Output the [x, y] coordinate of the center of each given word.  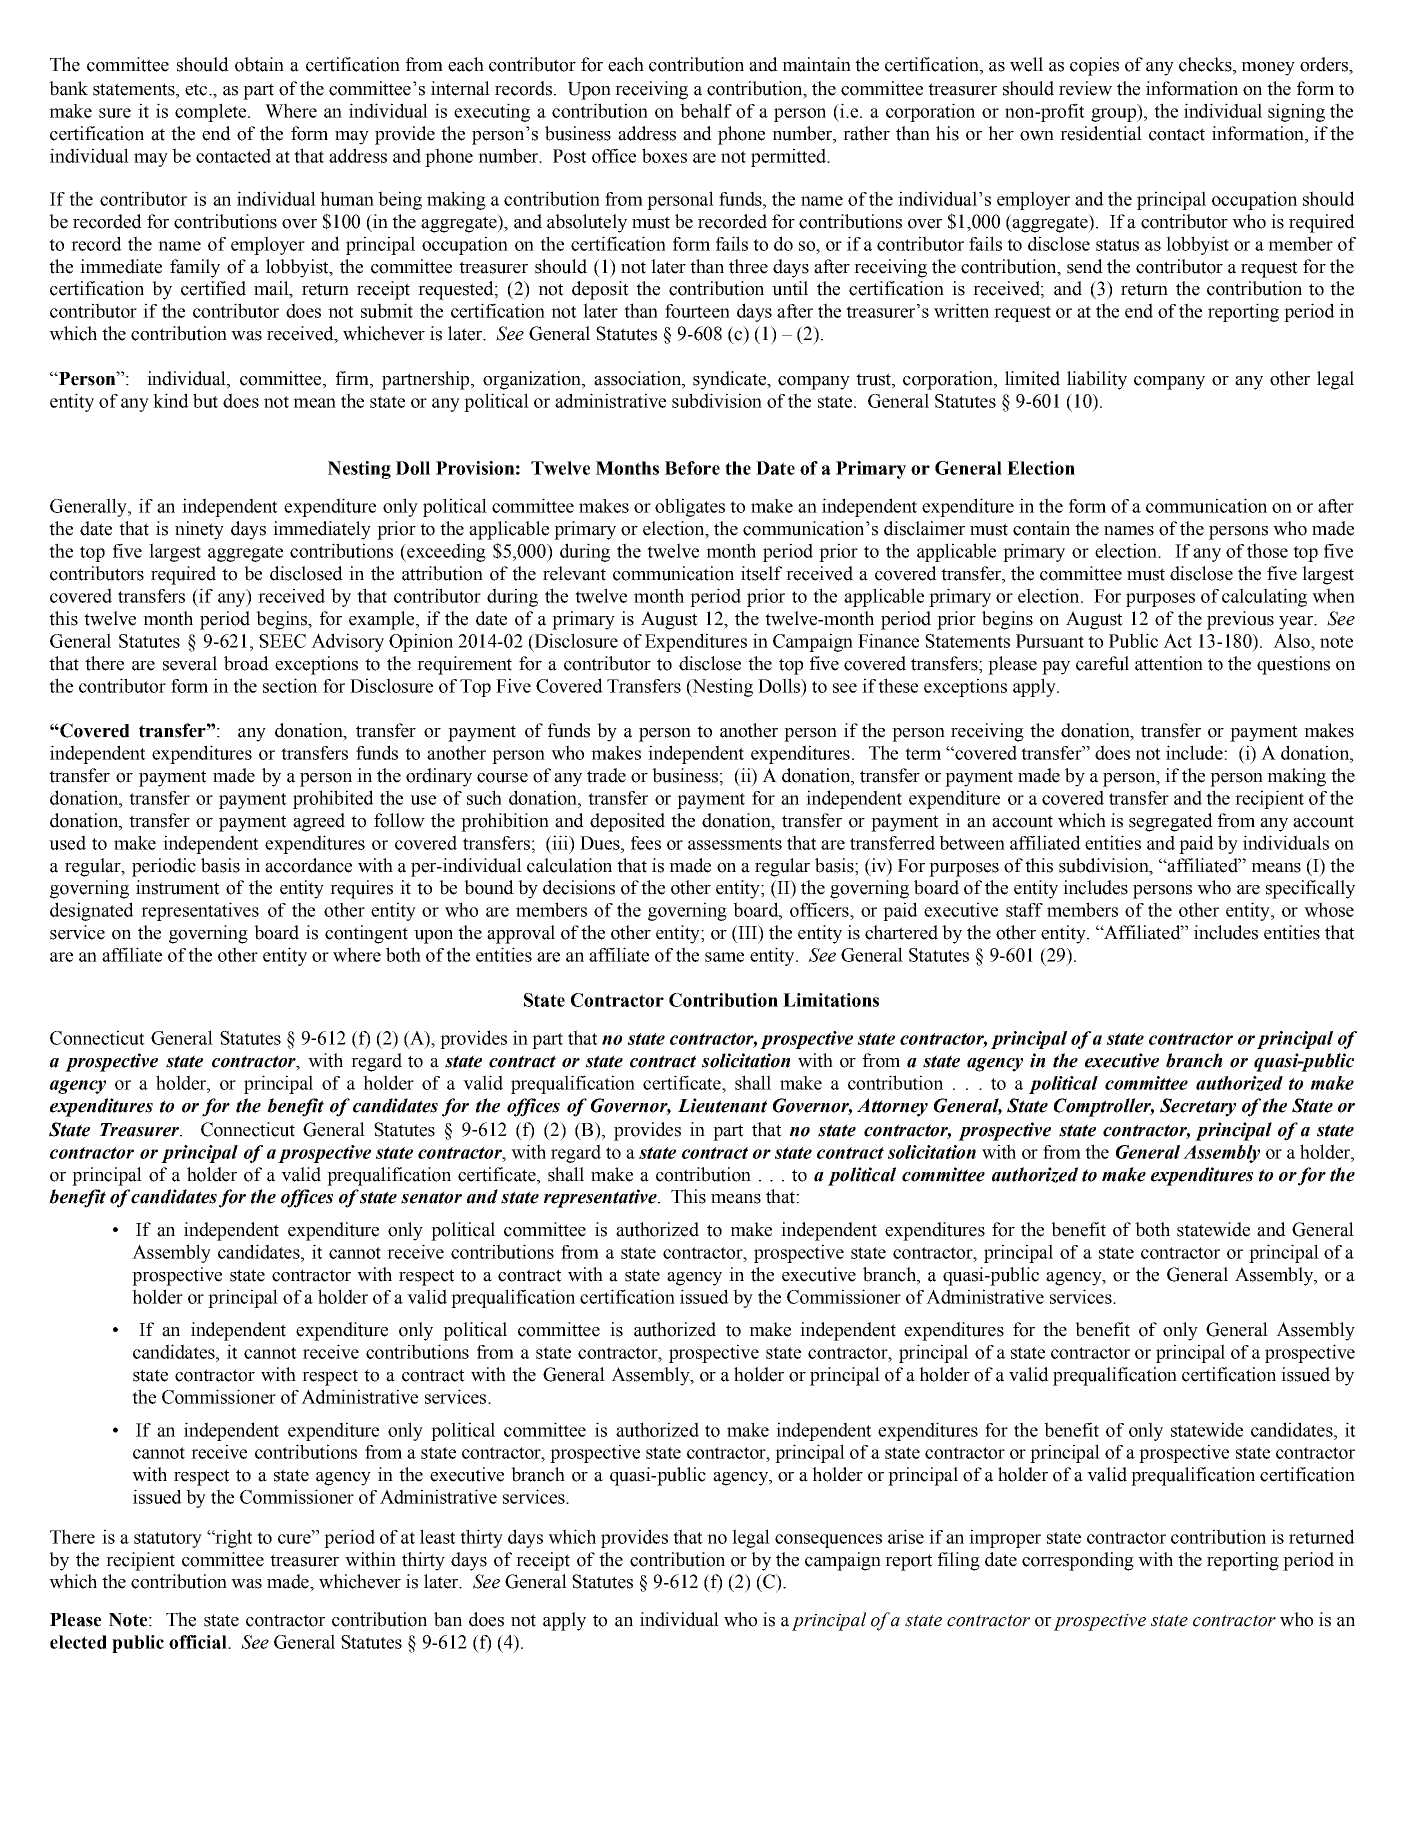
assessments [735, 844]
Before [692, 468]
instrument [178, 887]
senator [431, 1197]
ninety [199, 530]
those [1267, 550]
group [1114, 115]
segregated [1171, 822]
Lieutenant [722, 1105]
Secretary [1198, 1107]
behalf [706, 110]
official [199, 1642]
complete [212, 112]
